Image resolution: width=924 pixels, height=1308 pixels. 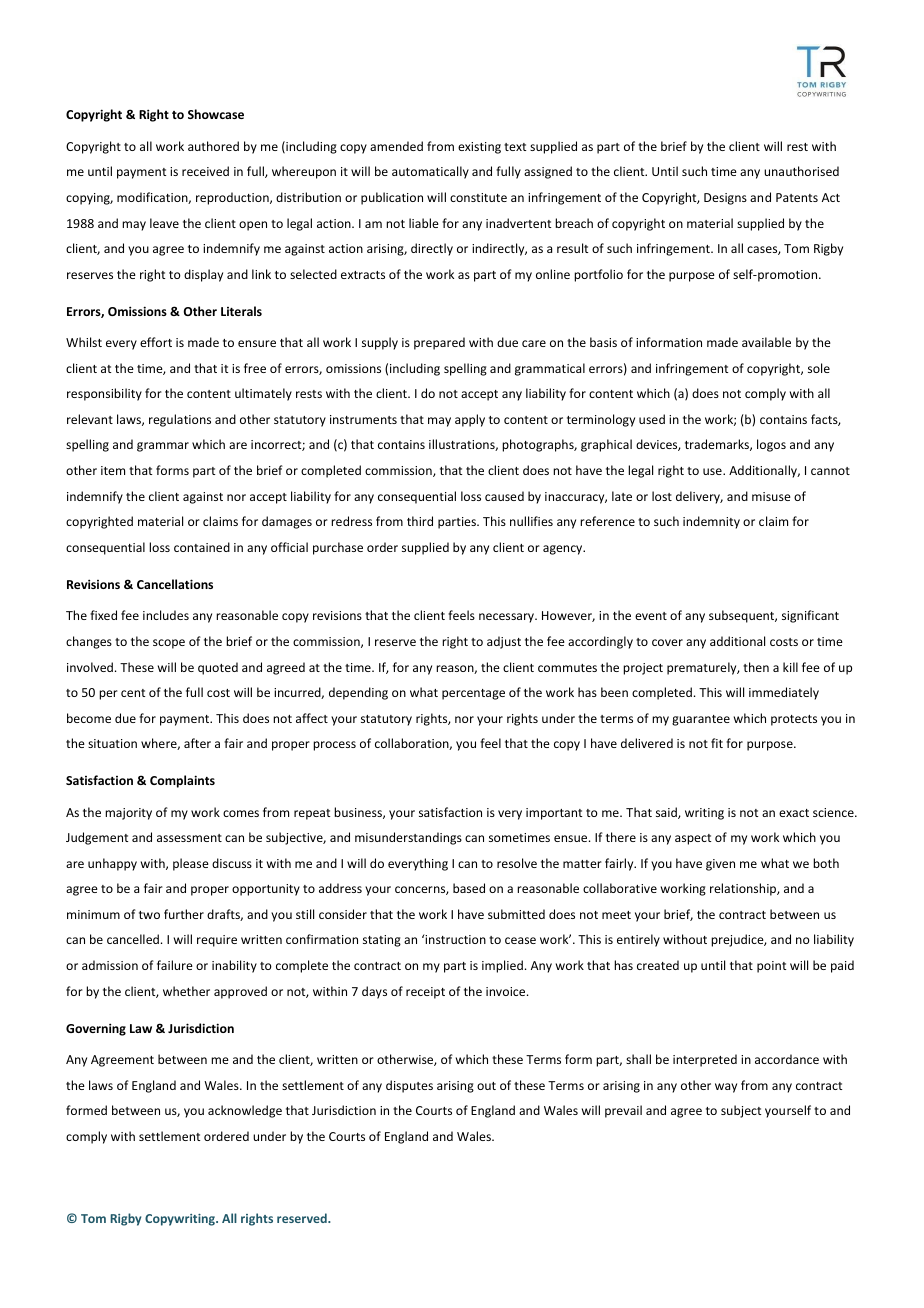 I want to click on disputes, so click(x=409, y=1086).
